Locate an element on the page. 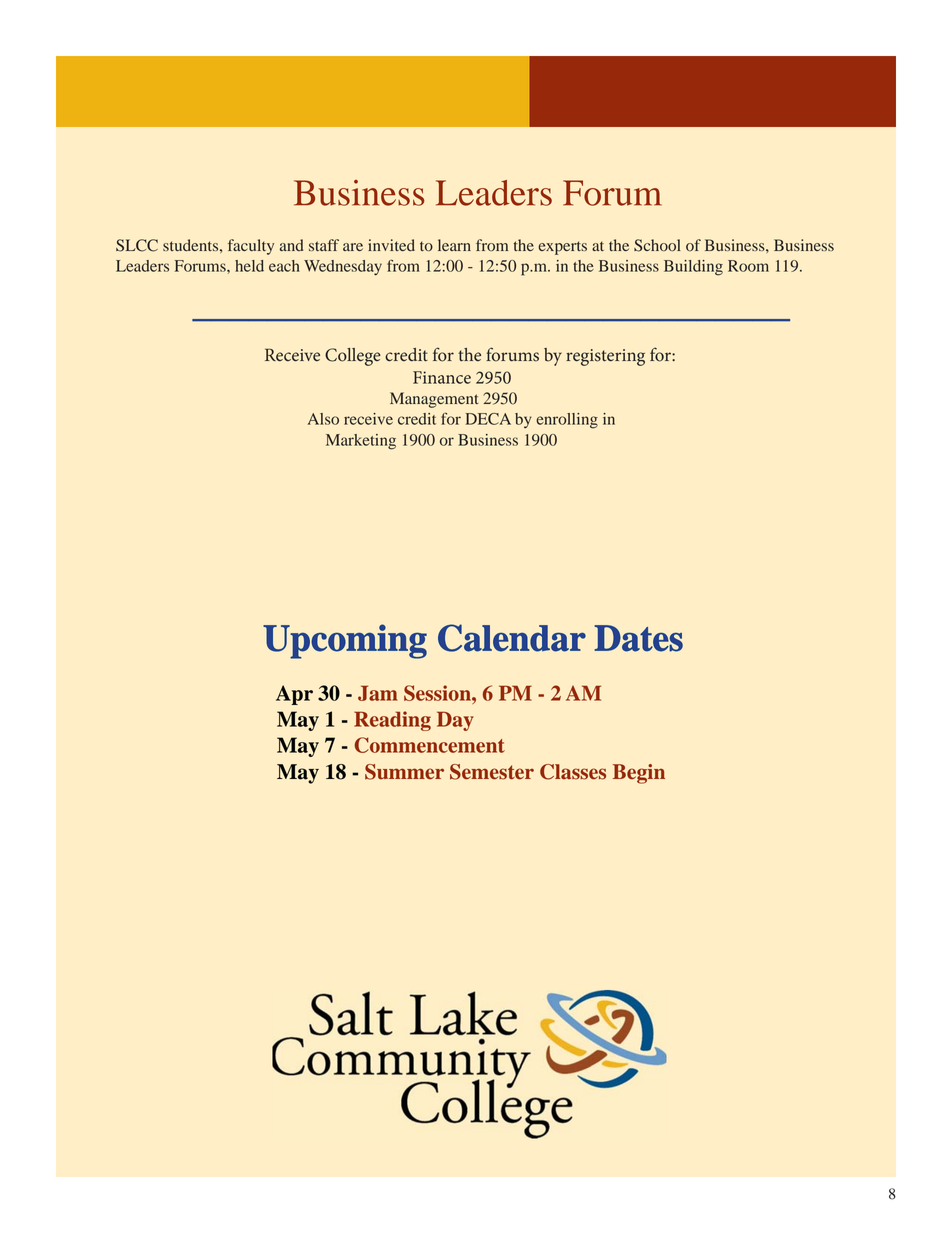 The width and height of the document is (952, 1233). Marketing is located at coordinates (361, 442).
